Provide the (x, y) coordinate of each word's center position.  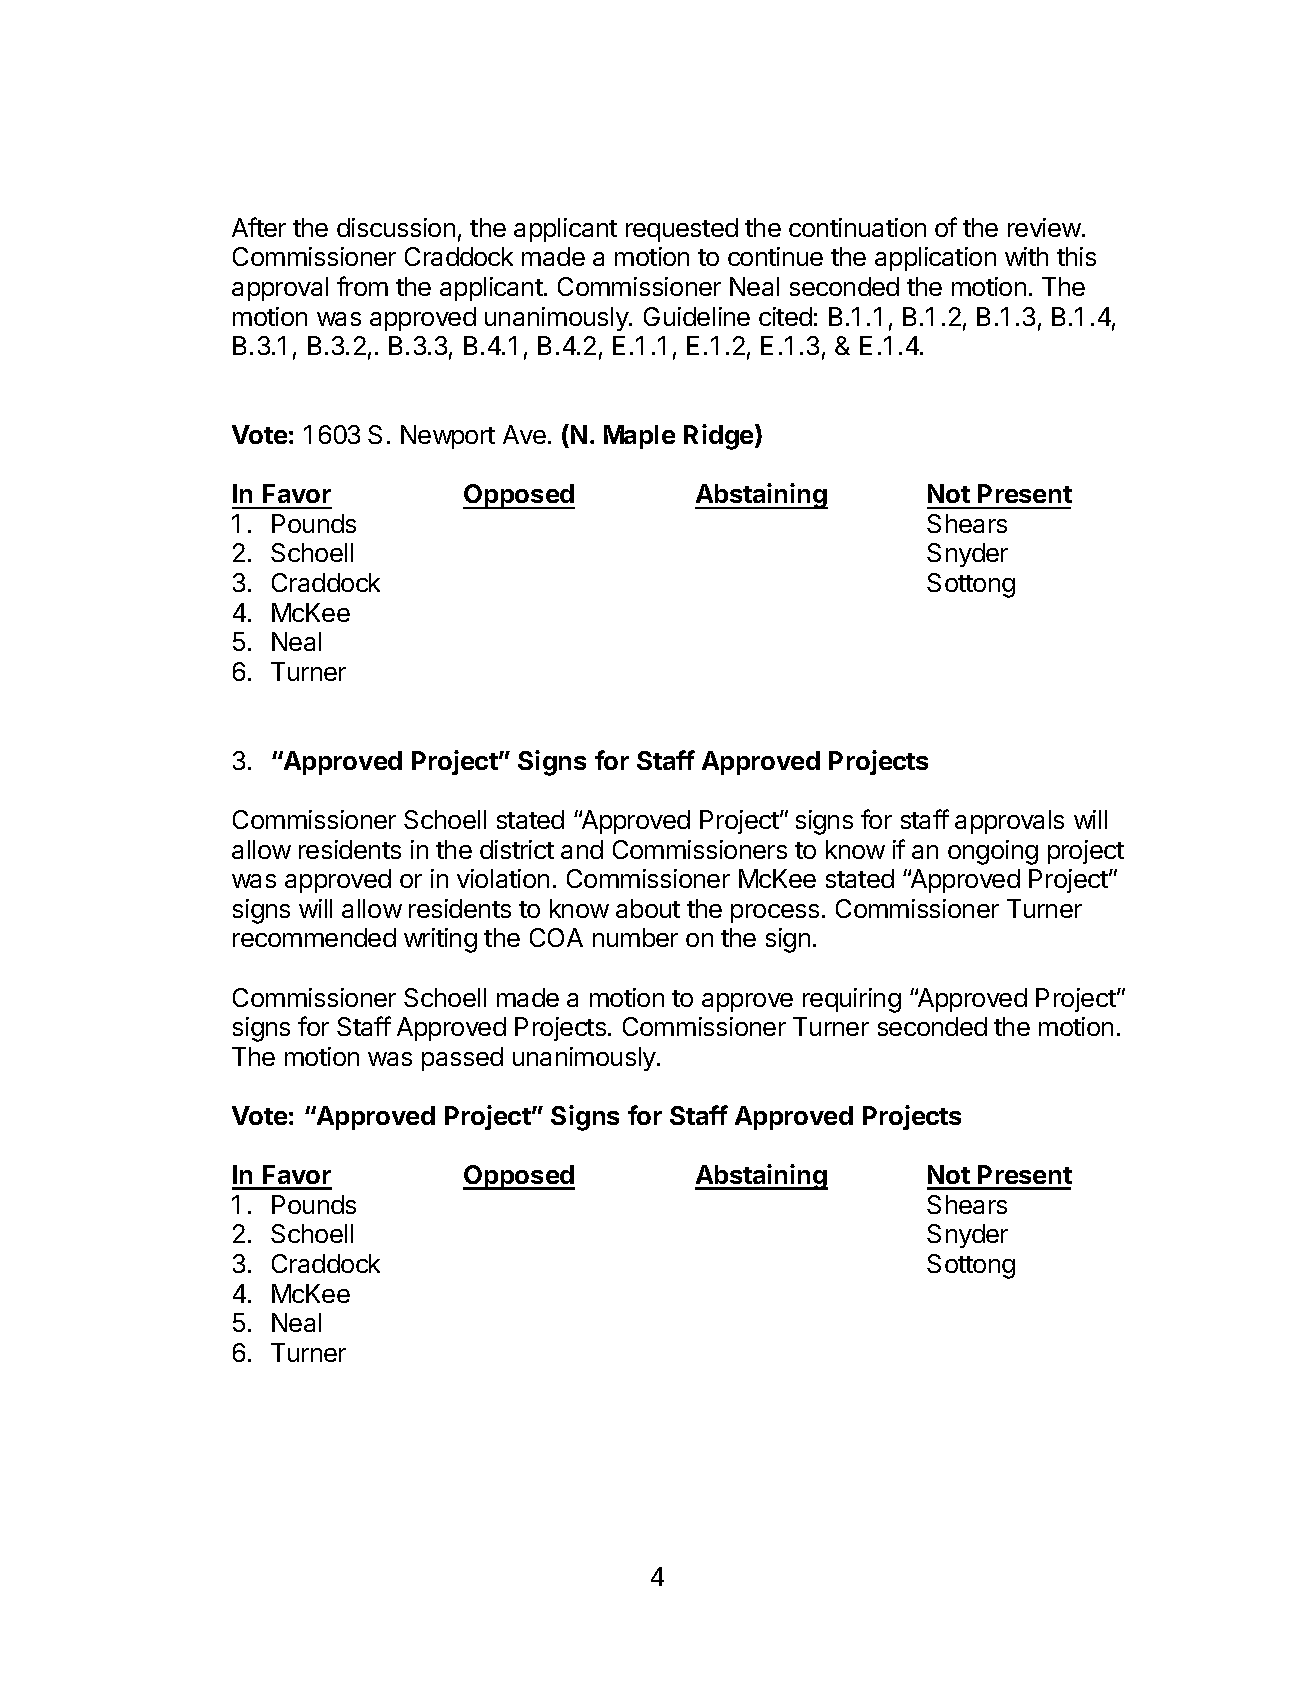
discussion (396, 227)
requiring (852, 1000)
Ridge (720, 437)
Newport (448, 437)
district (517, 849)
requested (682, 230)
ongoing (993, 852)
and (582, 849)
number (635, 937)
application (935, 259)
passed (462, 1059)
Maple (639, 437)
